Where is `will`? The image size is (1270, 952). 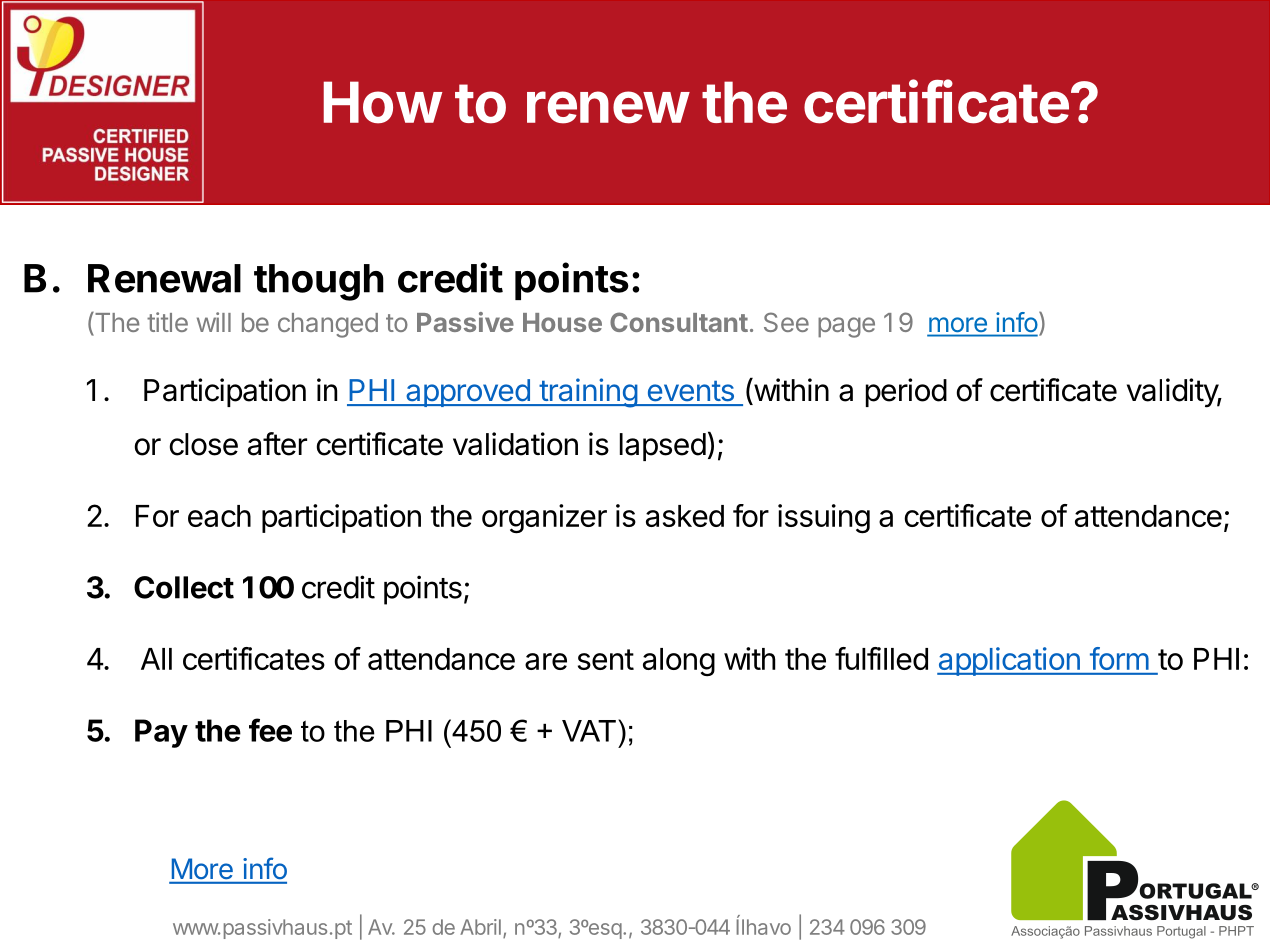 will is located at coordinates (214, 322).
